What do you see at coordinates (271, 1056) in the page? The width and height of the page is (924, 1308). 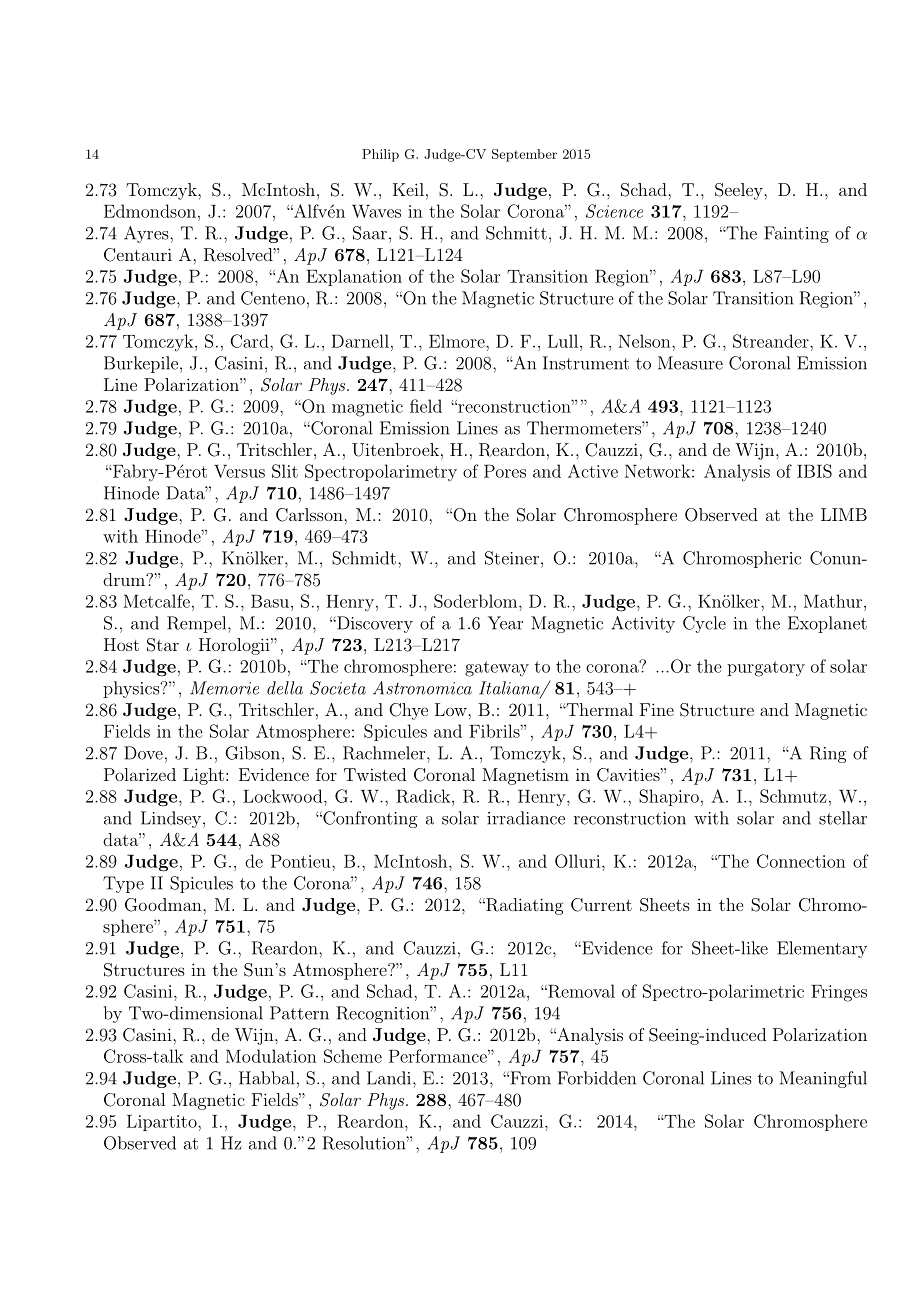 I see `Modulation` at bounding box center [271, 1056].
